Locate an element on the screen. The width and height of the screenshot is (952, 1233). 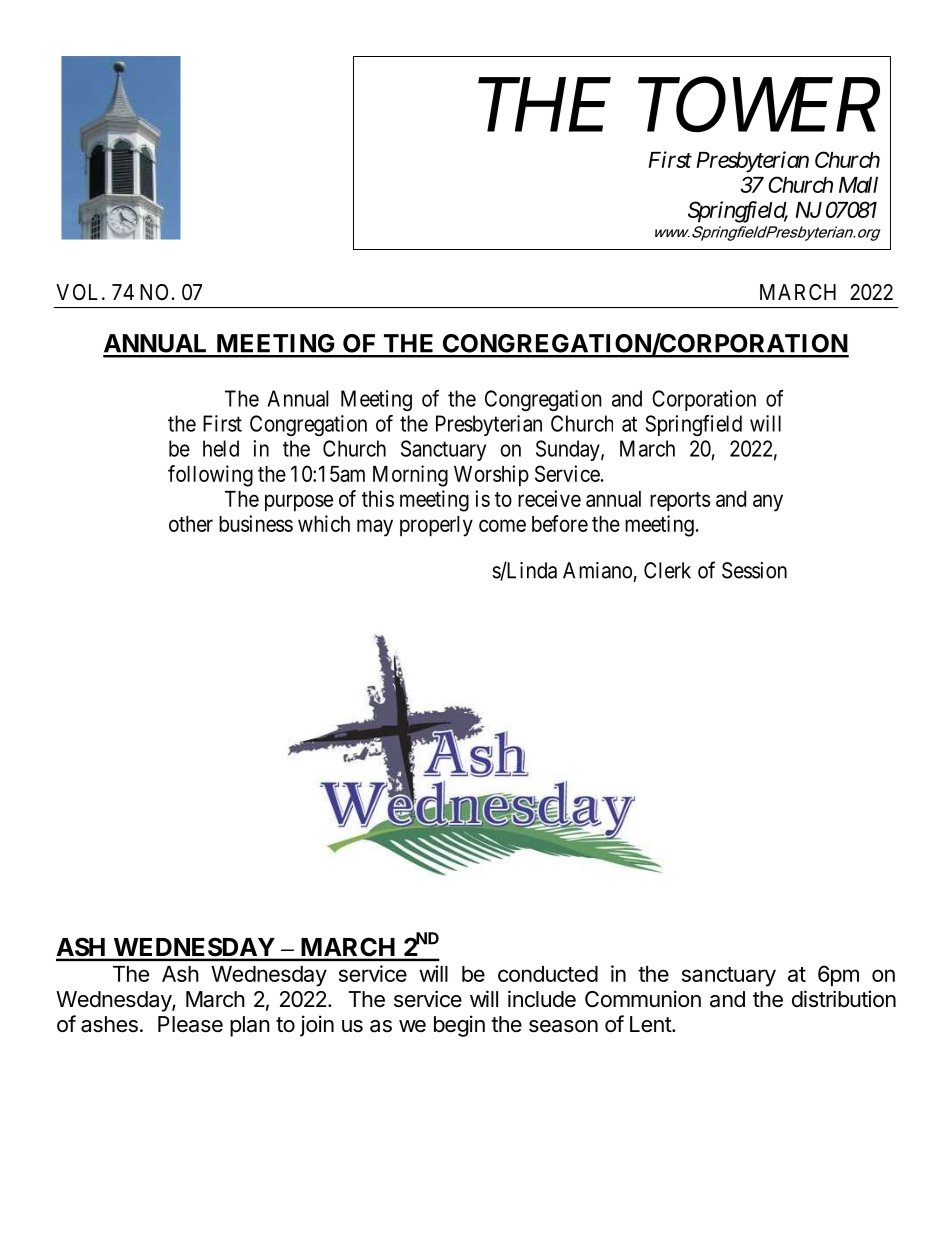
any is located at coordinates (768, 503).
